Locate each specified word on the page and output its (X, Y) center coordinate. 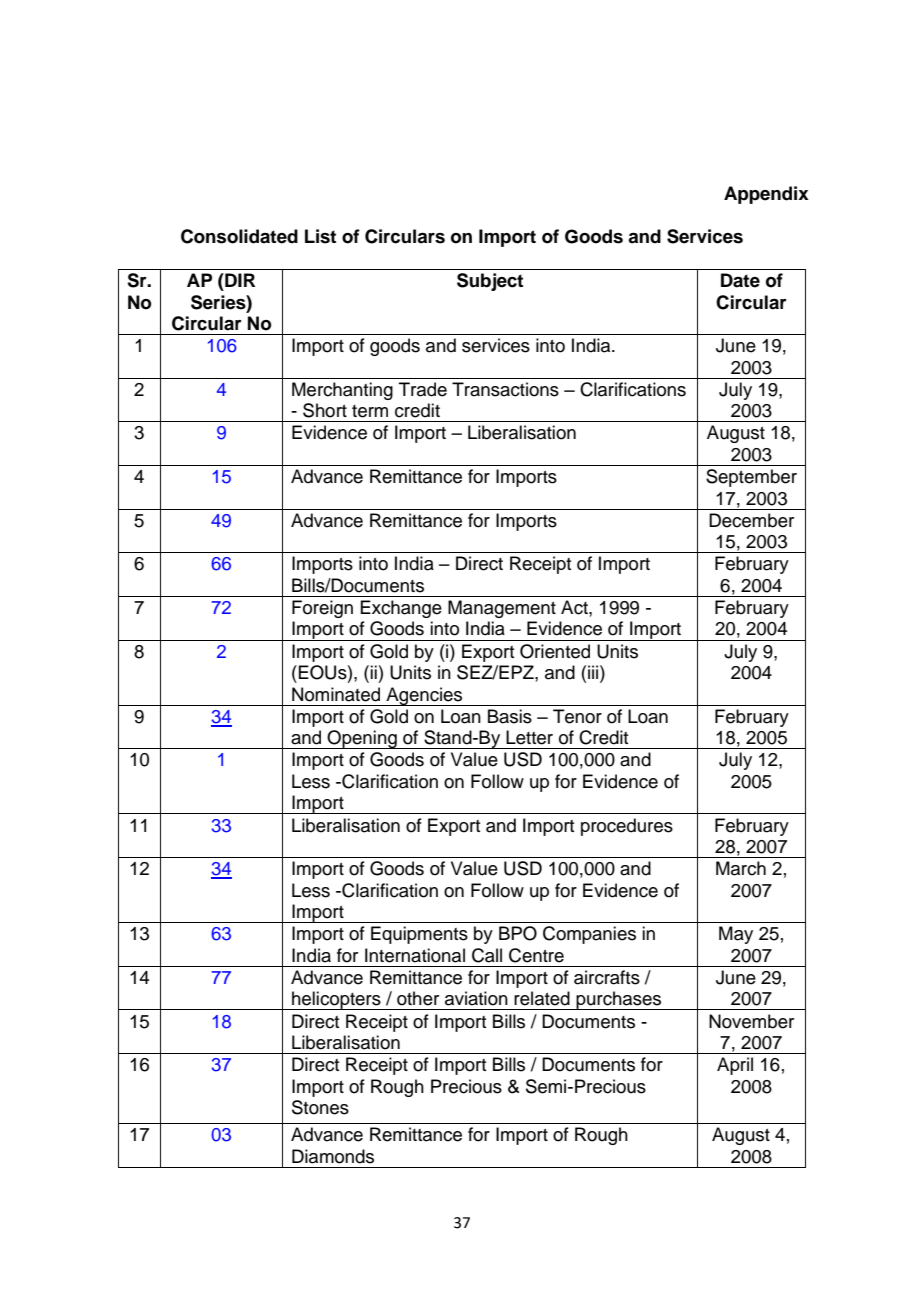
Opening (362, 739)
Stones (320, 1107)
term (370, 411)
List (320, 236)
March (741, 868)
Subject (490, 282)
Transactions (505, 389)
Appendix (766, 195)
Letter (529, 737)
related (542, 998)
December (751, 520)
